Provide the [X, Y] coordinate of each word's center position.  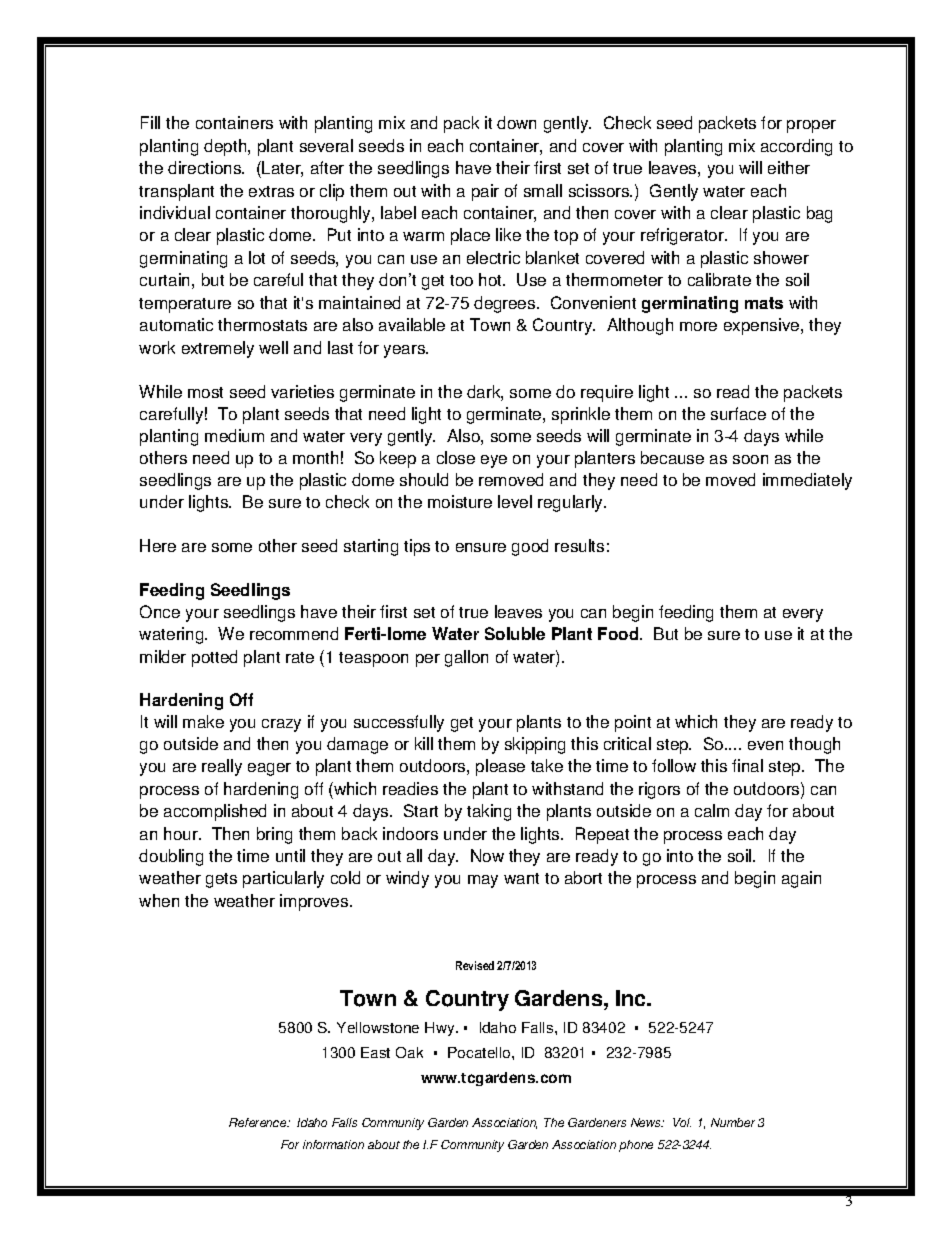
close [456, 457]
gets [221, 880]
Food [619, 633]
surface [738, 413]
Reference [259, 1122]
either [789, 167]
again [801, 879]
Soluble [515, 633]
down [516, 122]
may [483, 881]
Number [733, 1122]
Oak [409, 1052]
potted [214, 658]
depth [226, 147]
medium [234, 435]
